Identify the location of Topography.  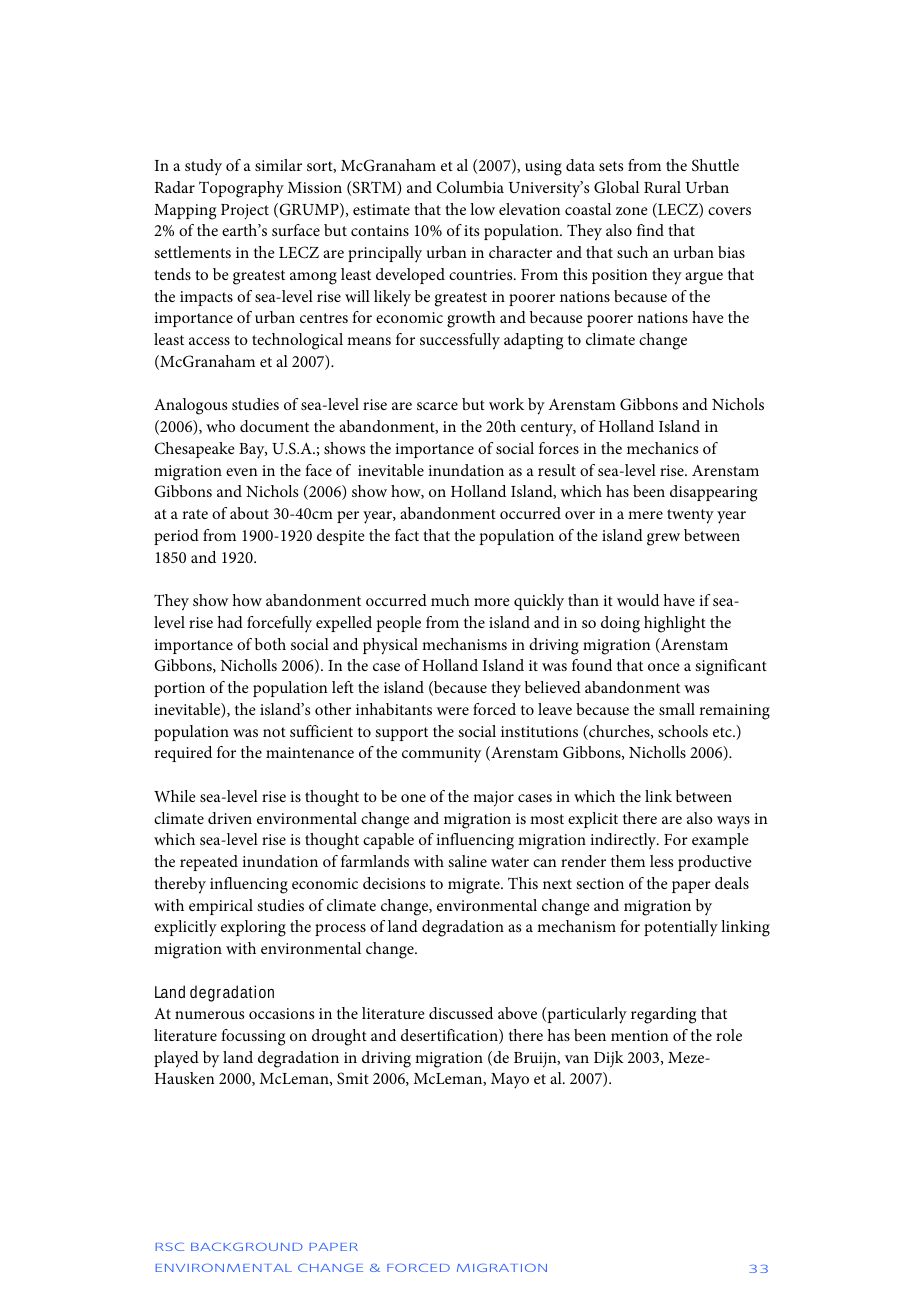
(241, 189).
